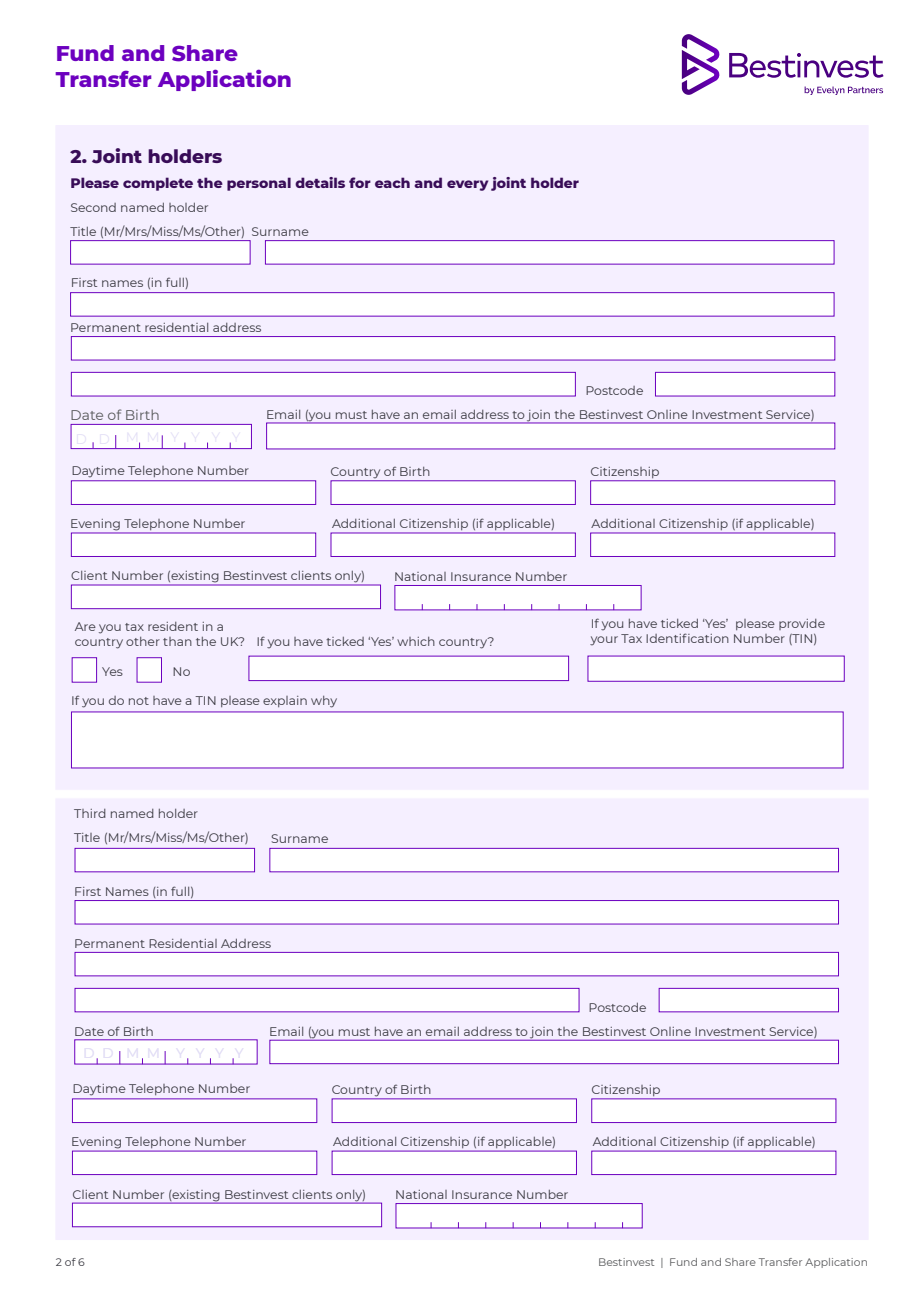  I want to click on provide, so click(802, 624).
